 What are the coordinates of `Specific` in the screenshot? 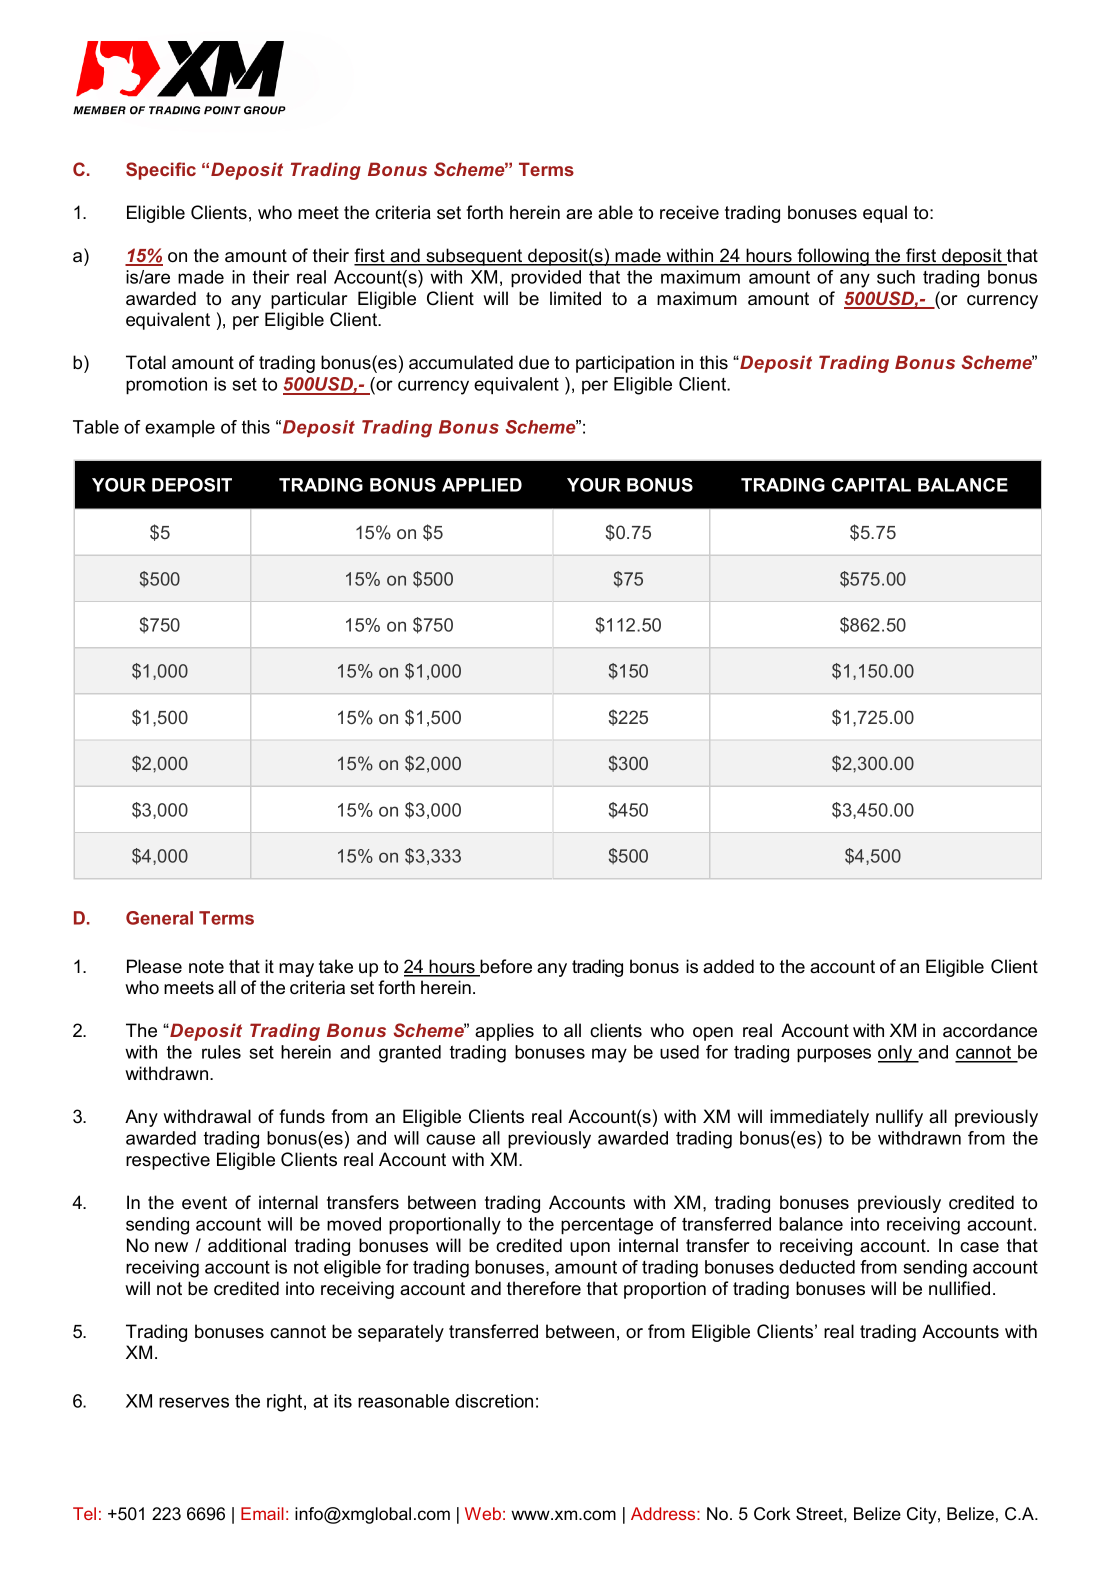 It's located at (161, 171).
